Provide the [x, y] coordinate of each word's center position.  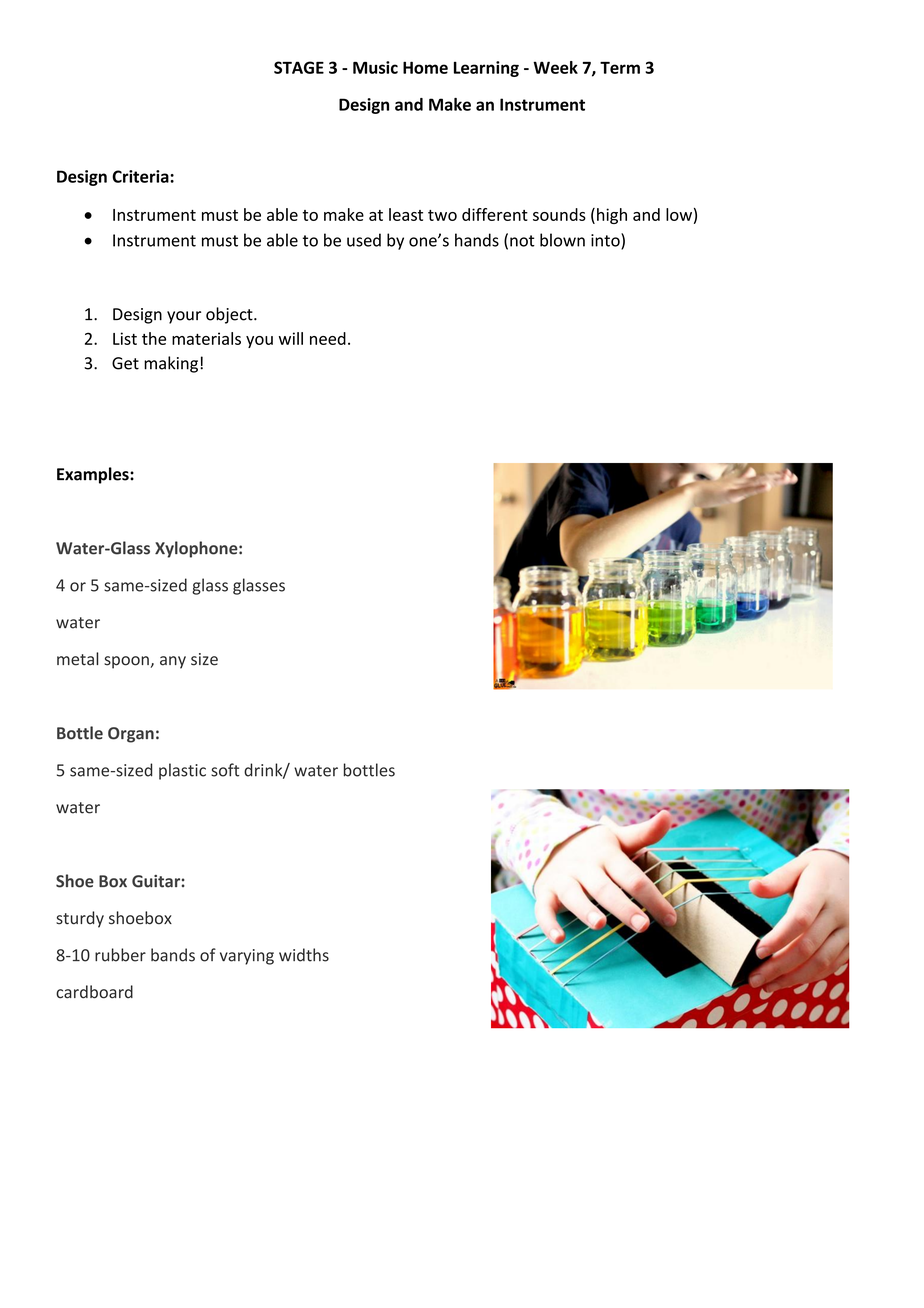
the [154, 338]
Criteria [141, 176]
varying [247, 957]
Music [375, 67]
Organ [131, 735]
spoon [126, 662]
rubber [120, 955]
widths [304, 955]
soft [225, 770]
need [328, 338]
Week [555, 67]
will [291, 338]
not [522, 241]
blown [562, 240]
